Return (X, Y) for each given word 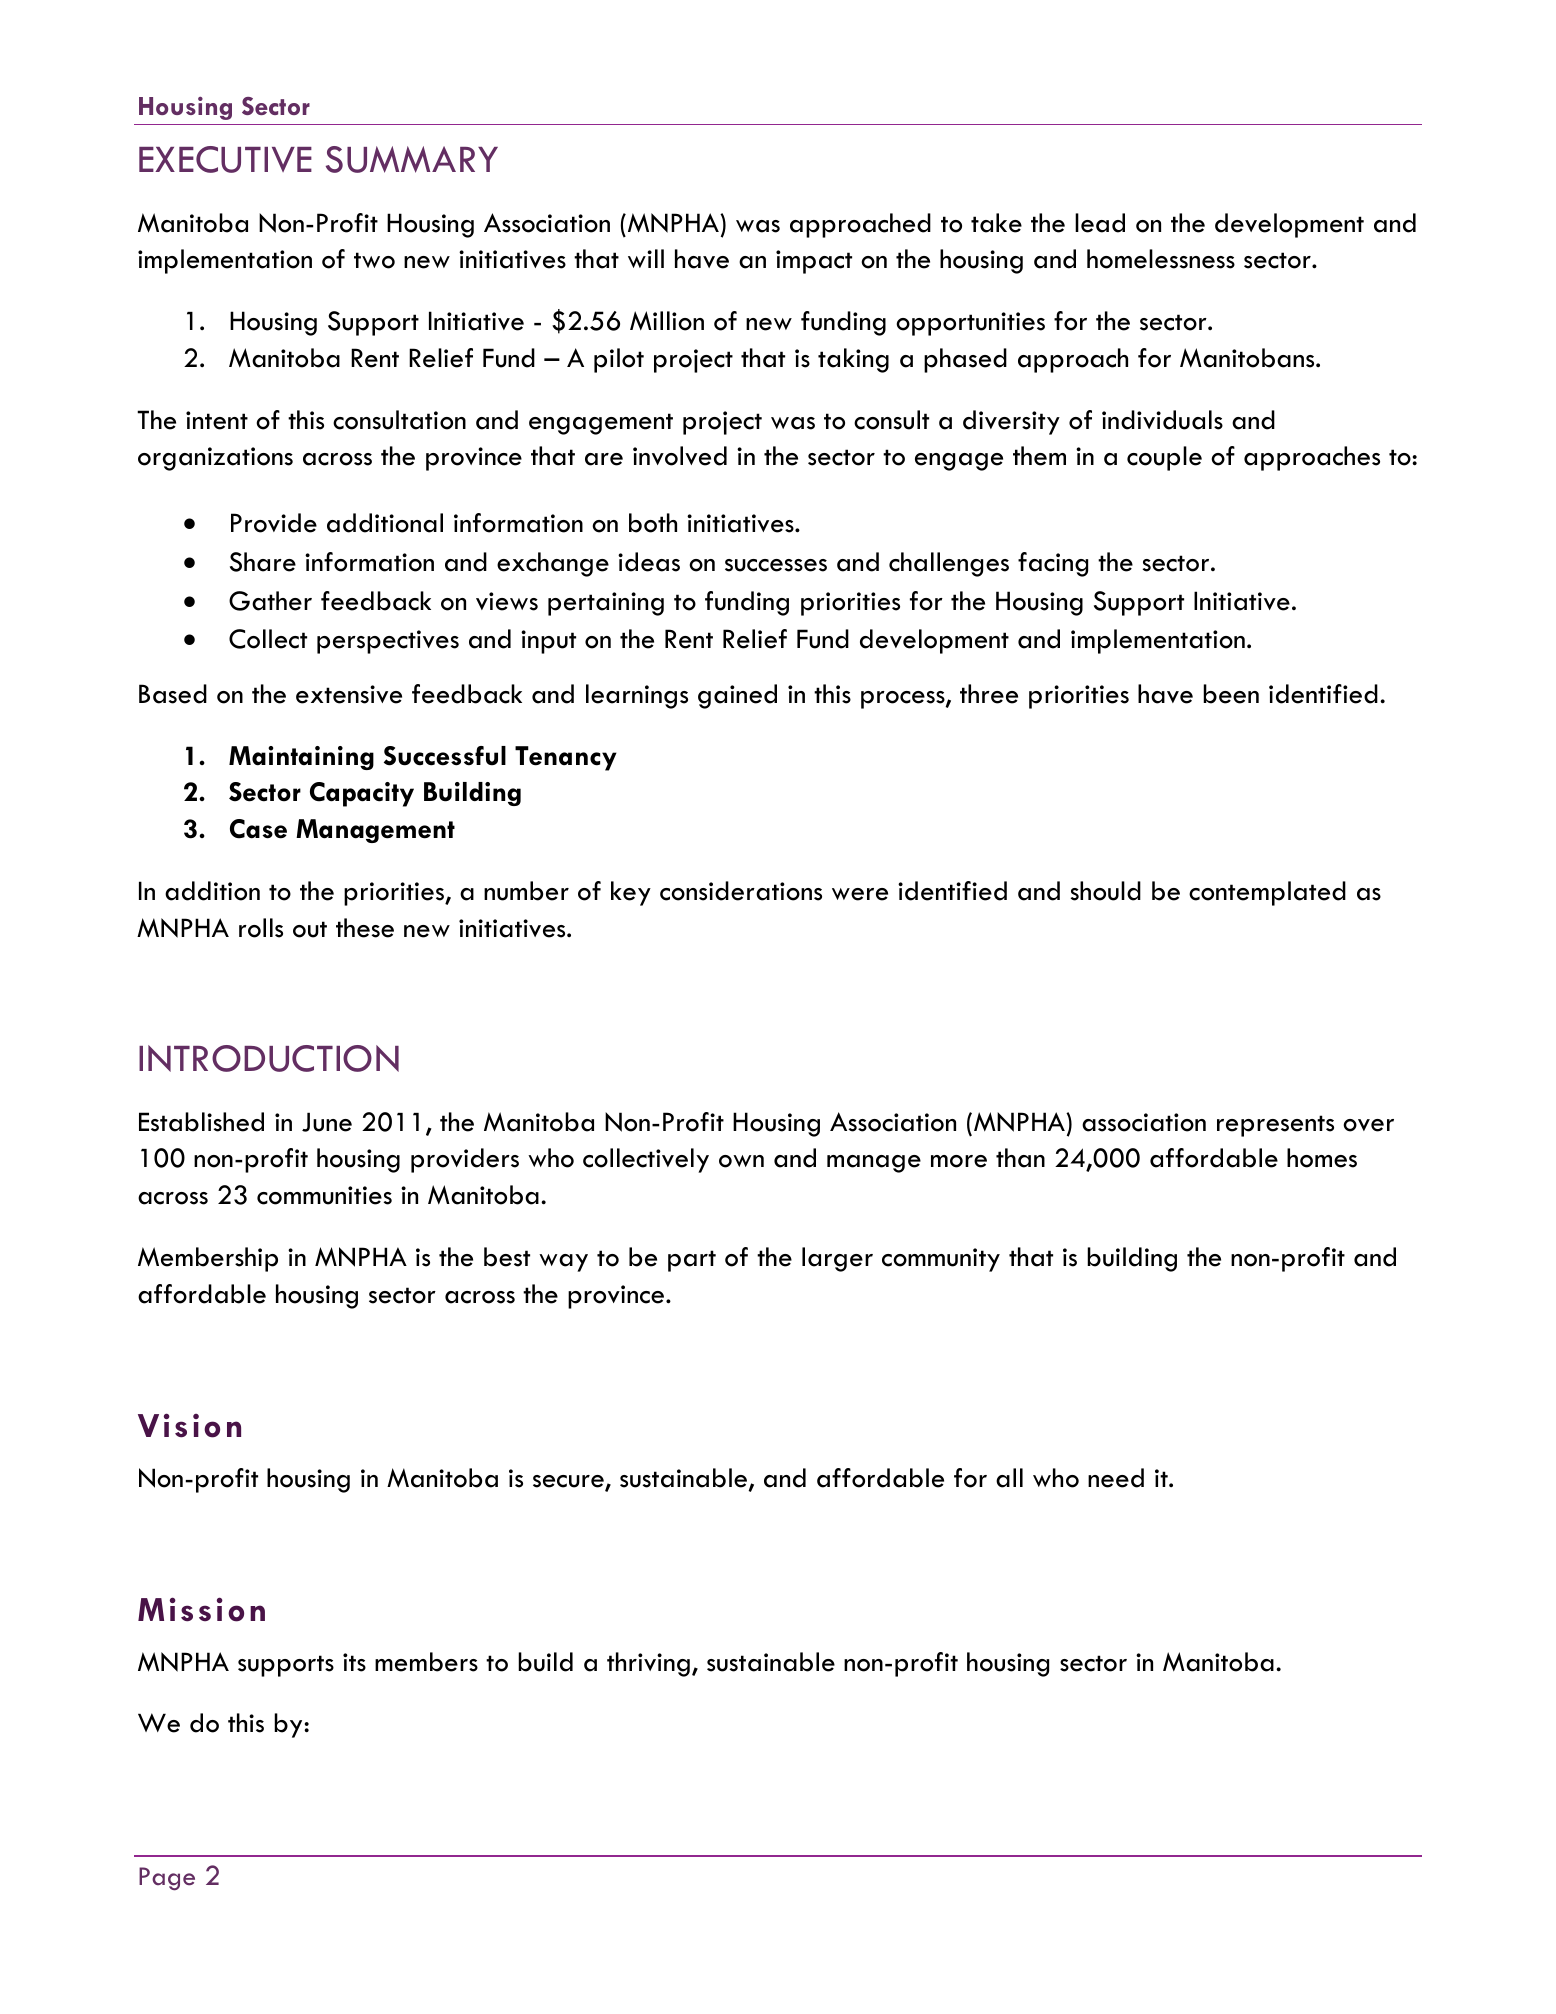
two (374, 260)
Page (167, 1879)
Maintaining (301, 758)
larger (837, 1259)
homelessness (1161, 259)
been (1231, 694)
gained (737, 696)
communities (324, 1195)
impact (814, 262)
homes (1322, 1158)
